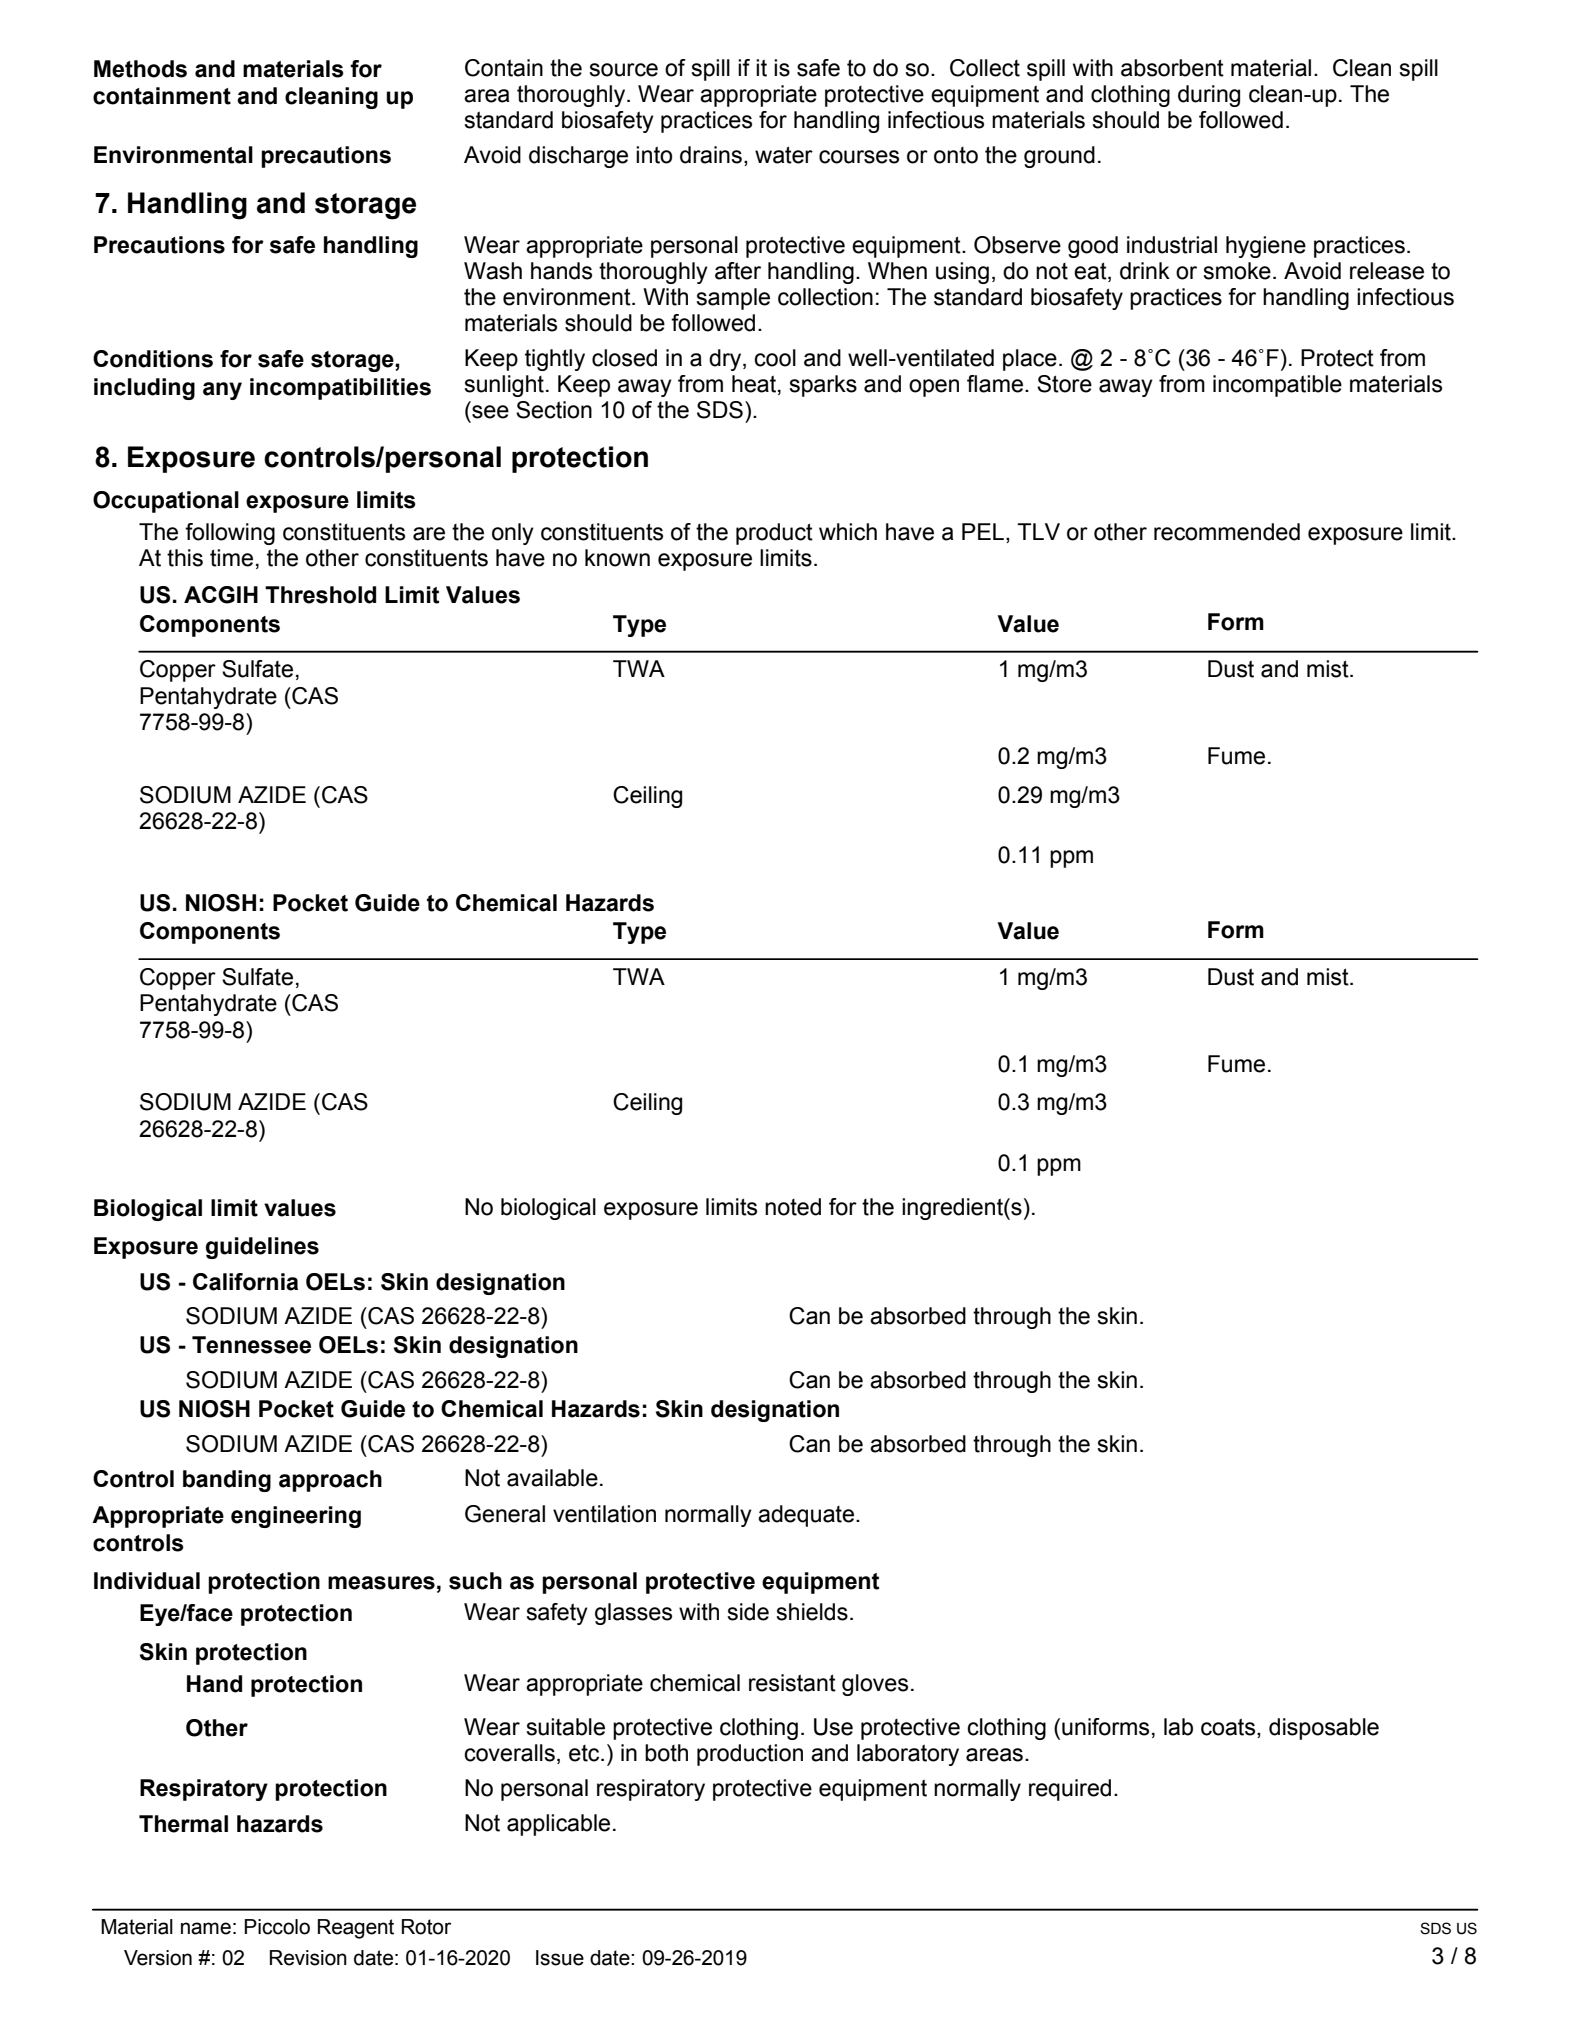  Describe the element at coordinates (1209, 96) in the page. I see `during` at that location.
